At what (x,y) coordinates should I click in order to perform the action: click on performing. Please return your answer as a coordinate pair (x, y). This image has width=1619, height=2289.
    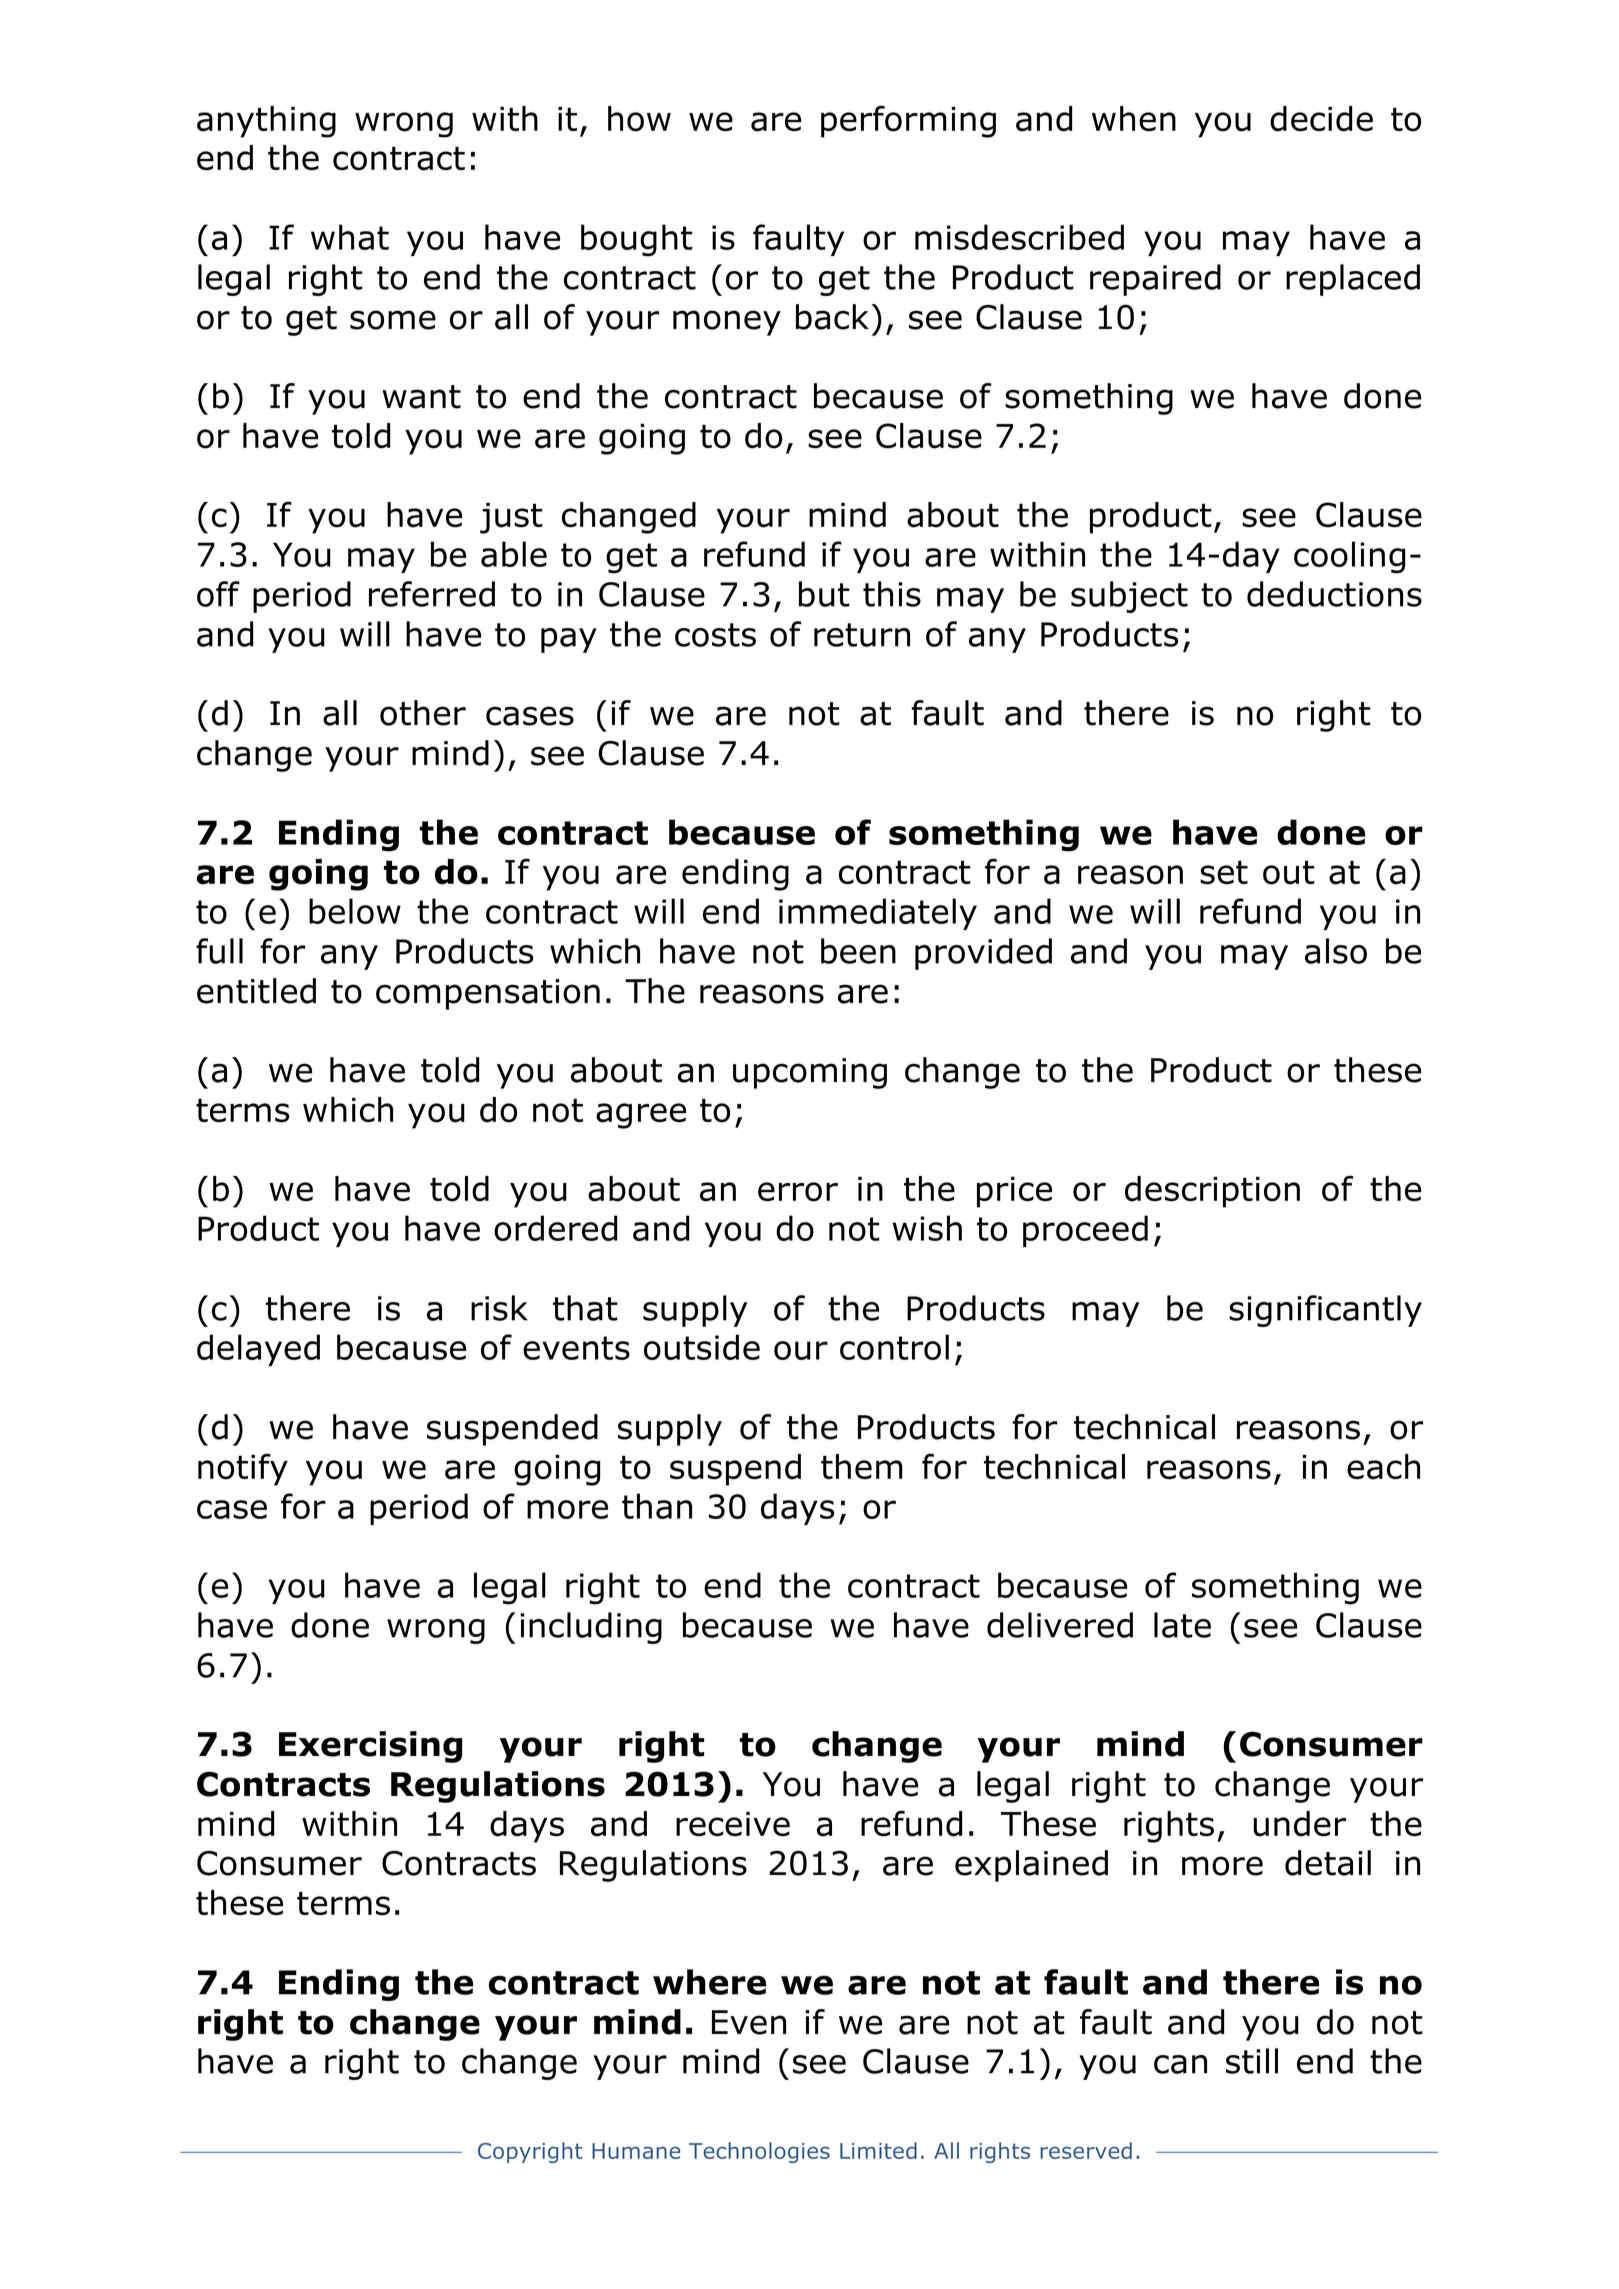
    Looking at the image, I should click on (908, 121).
